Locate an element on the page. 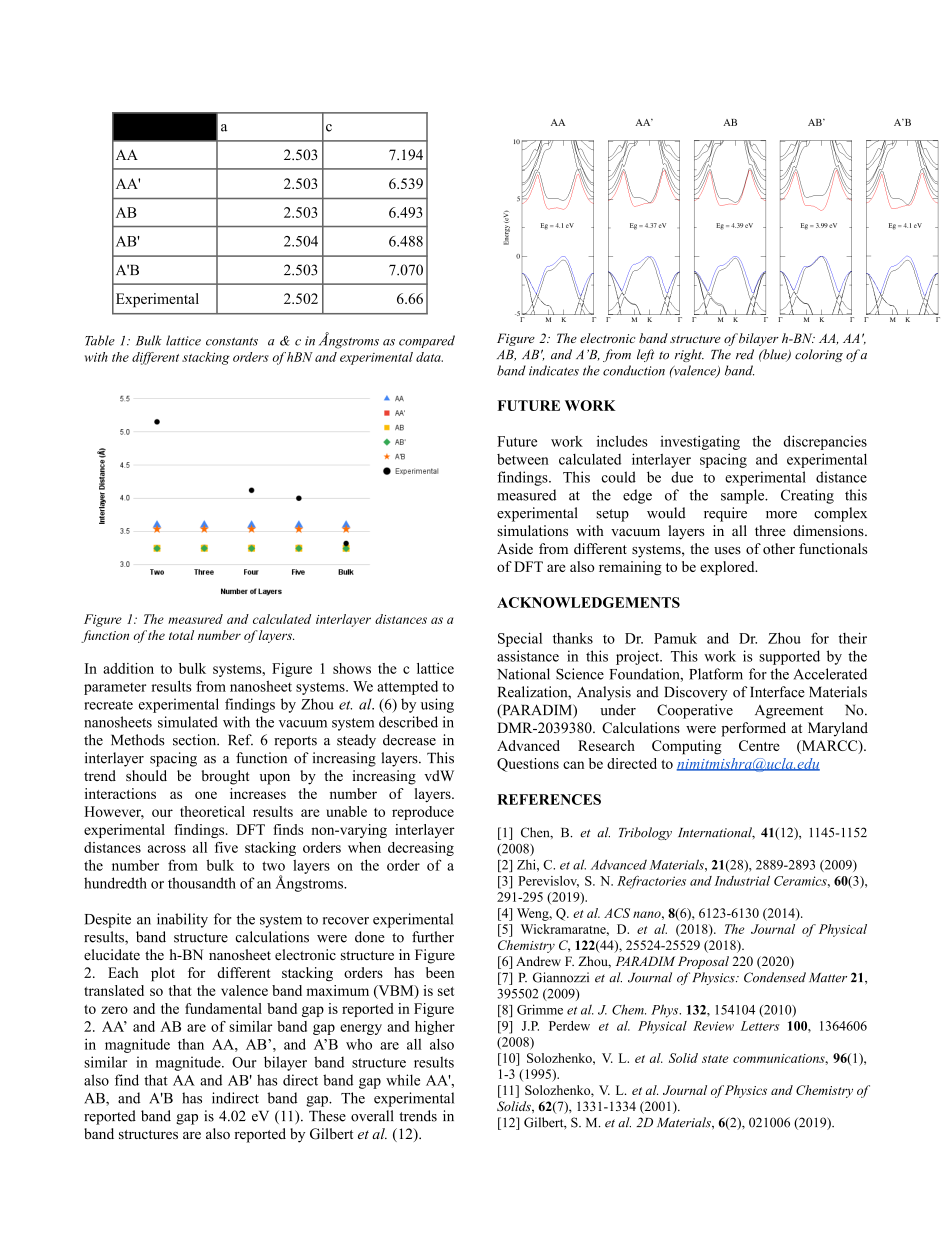  coloring is located at coordinates (819, 355).
